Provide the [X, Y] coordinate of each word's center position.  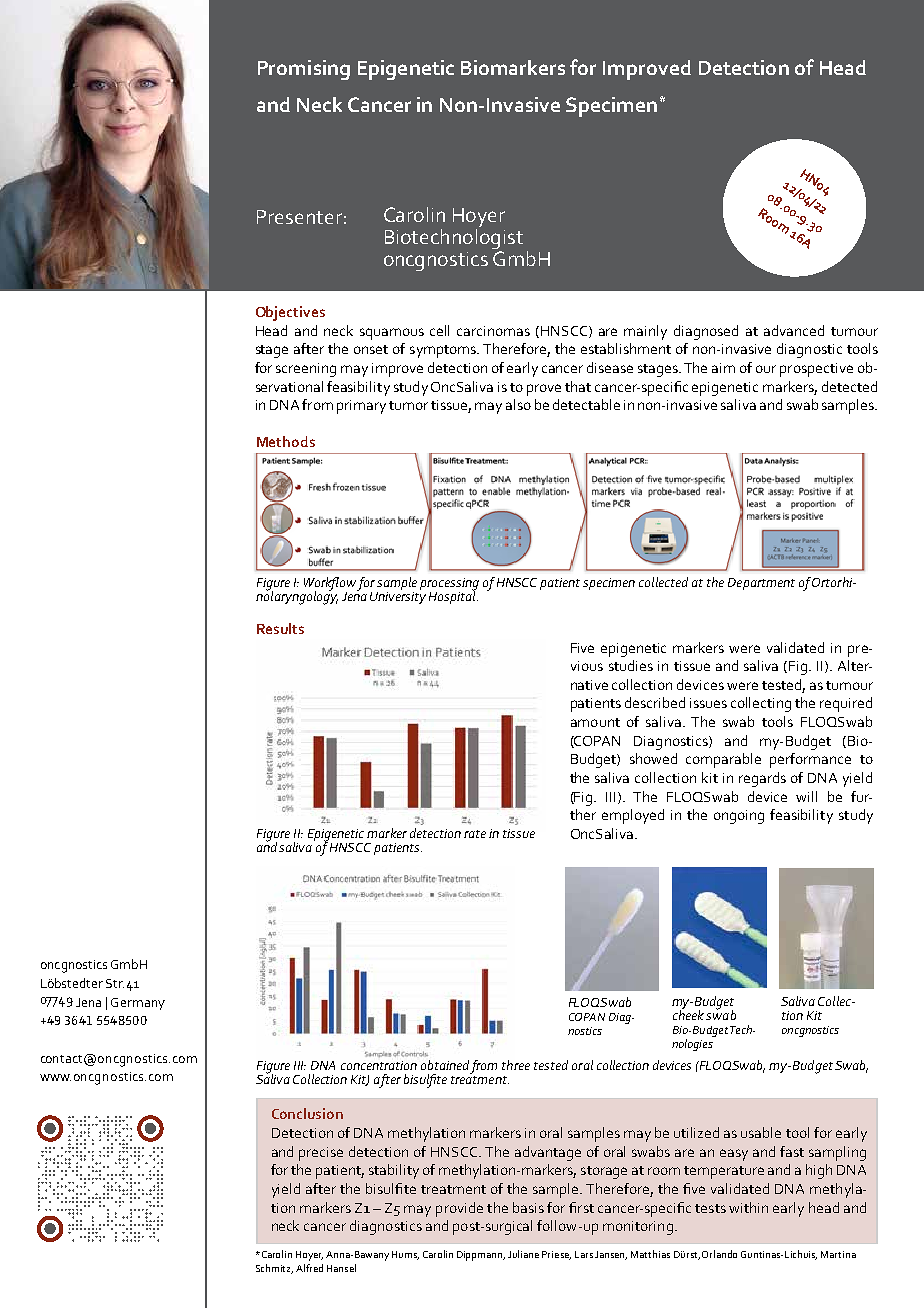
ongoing [739, 817]
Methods [286, 441]
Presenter [299, 217]
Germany [138, 1004]
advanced [794, 330]
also [518, 404]
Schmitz [274, 1269]
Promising [304, 70]
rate [475, 834]
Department [761, 584]
